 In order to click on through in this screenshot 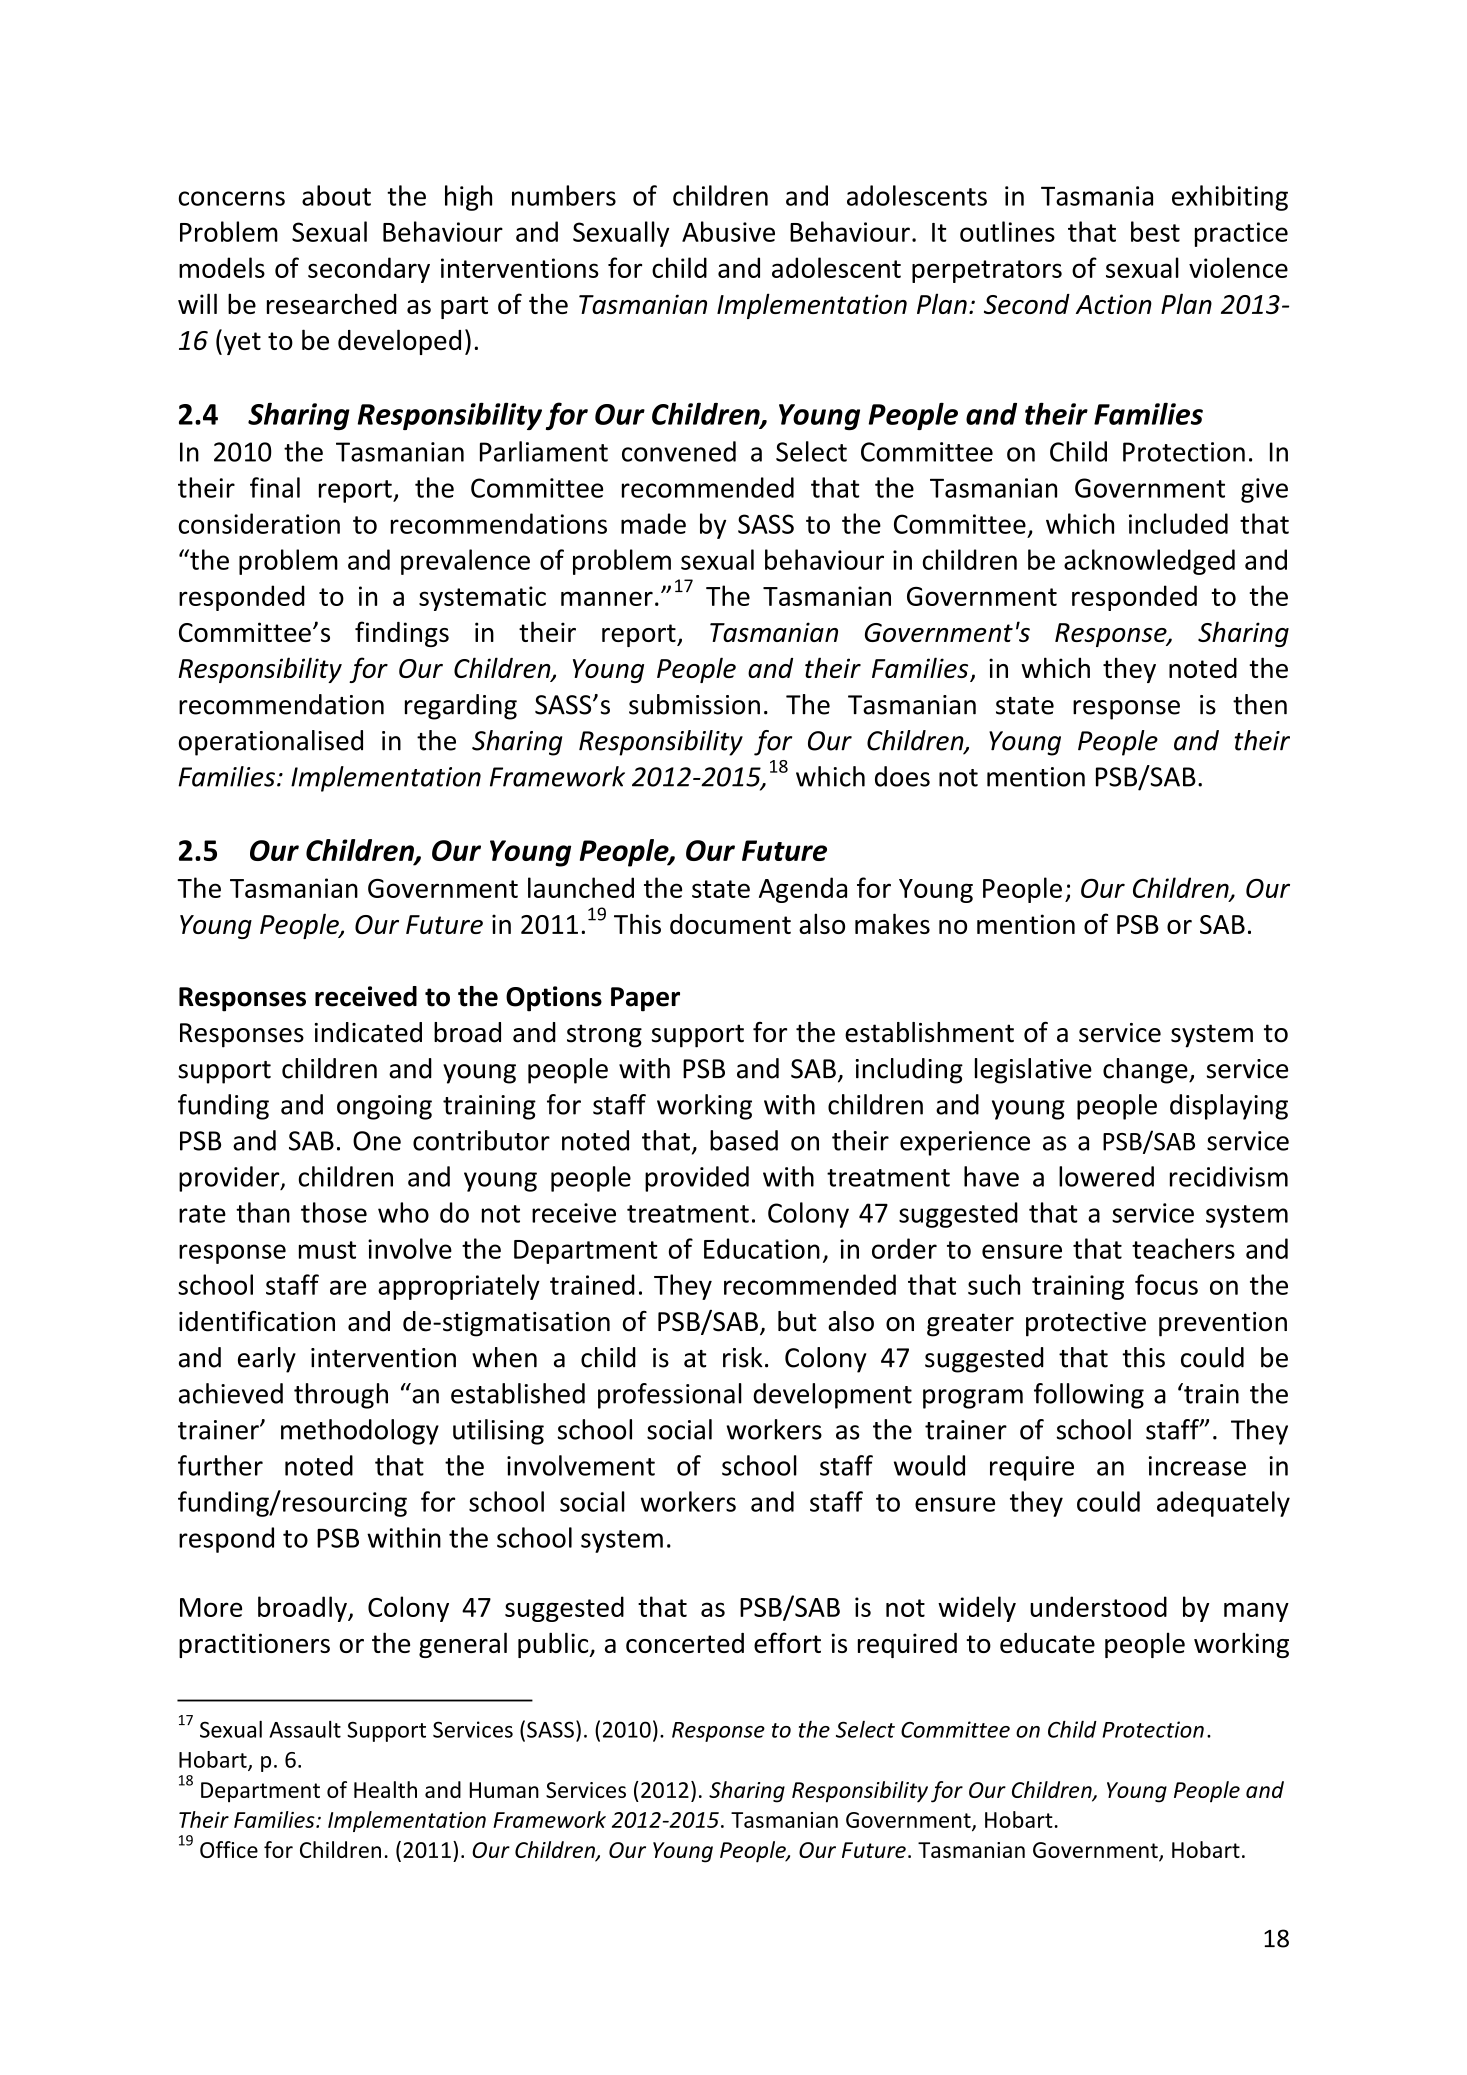, I will do `click(341, 1396)`.
